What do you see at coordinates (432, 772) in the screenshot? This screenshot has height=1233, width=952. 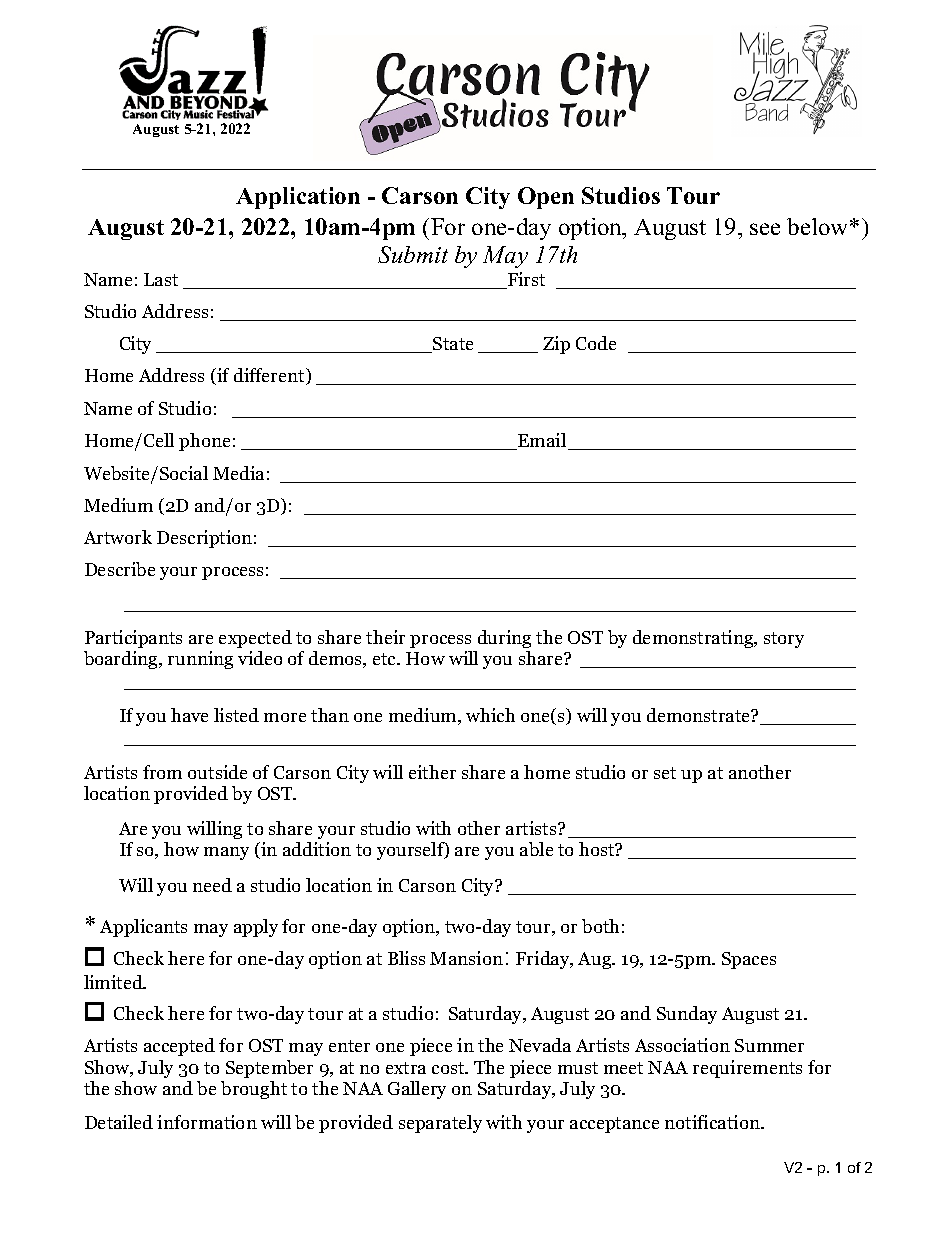 I see `either` at bounding box center [432, 772].
